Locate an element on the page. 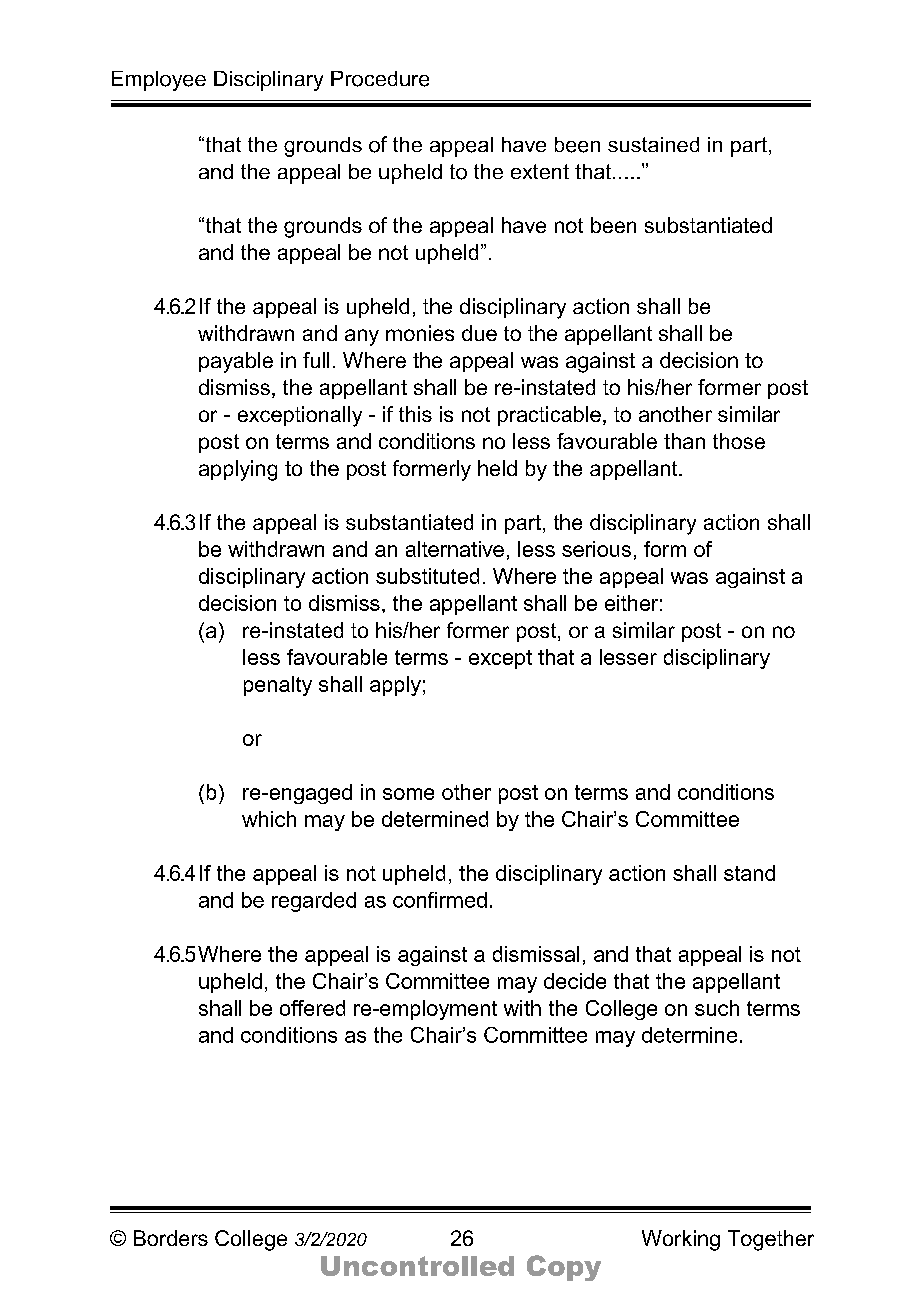 This document has height=1308, width=924. stand is located at coordinates (749, 873).
